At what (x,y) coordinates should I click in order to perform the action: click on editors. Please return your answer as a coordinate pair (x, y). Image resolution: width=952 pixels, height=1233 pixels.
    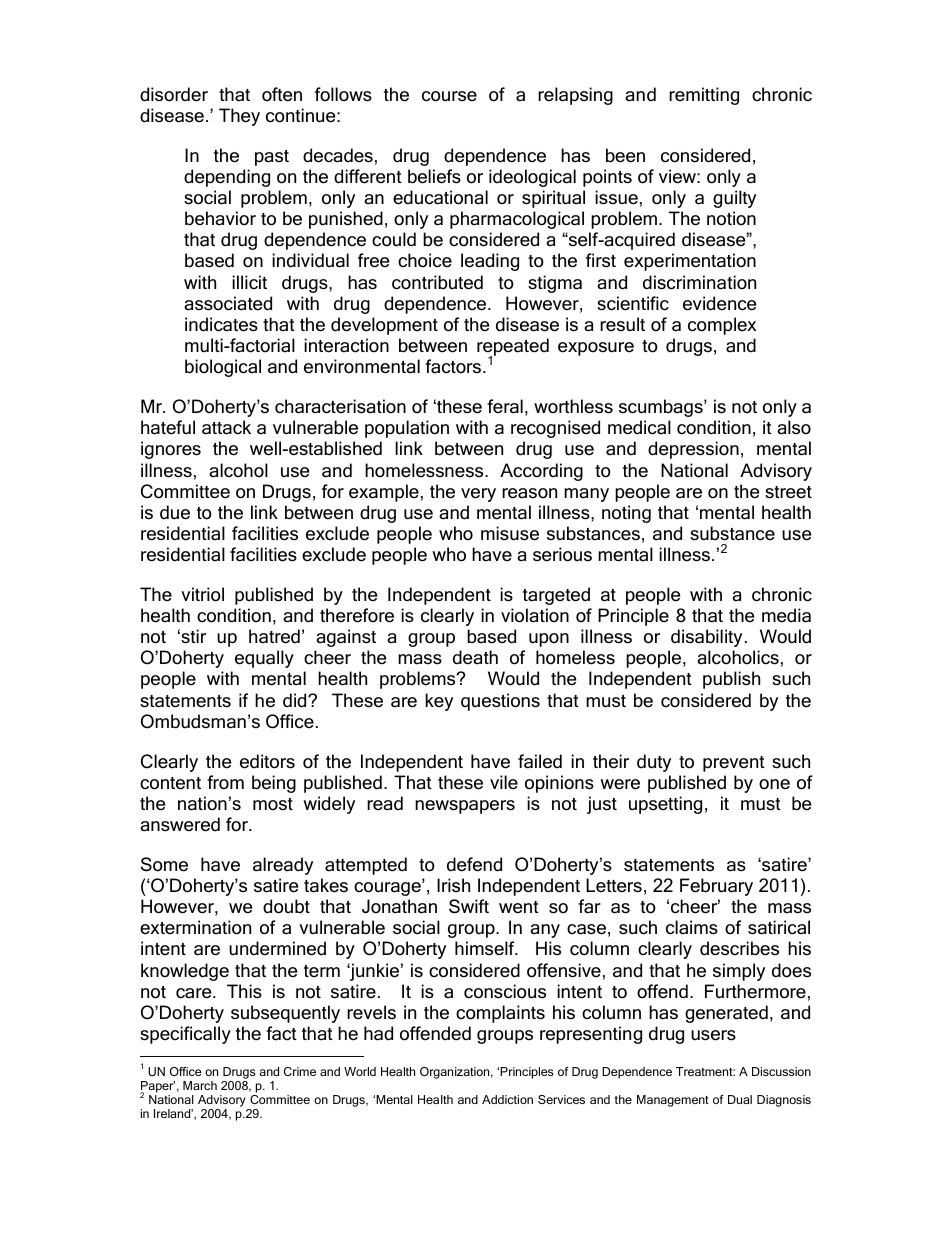
    Looking at the image, I should click on (267, 761).
